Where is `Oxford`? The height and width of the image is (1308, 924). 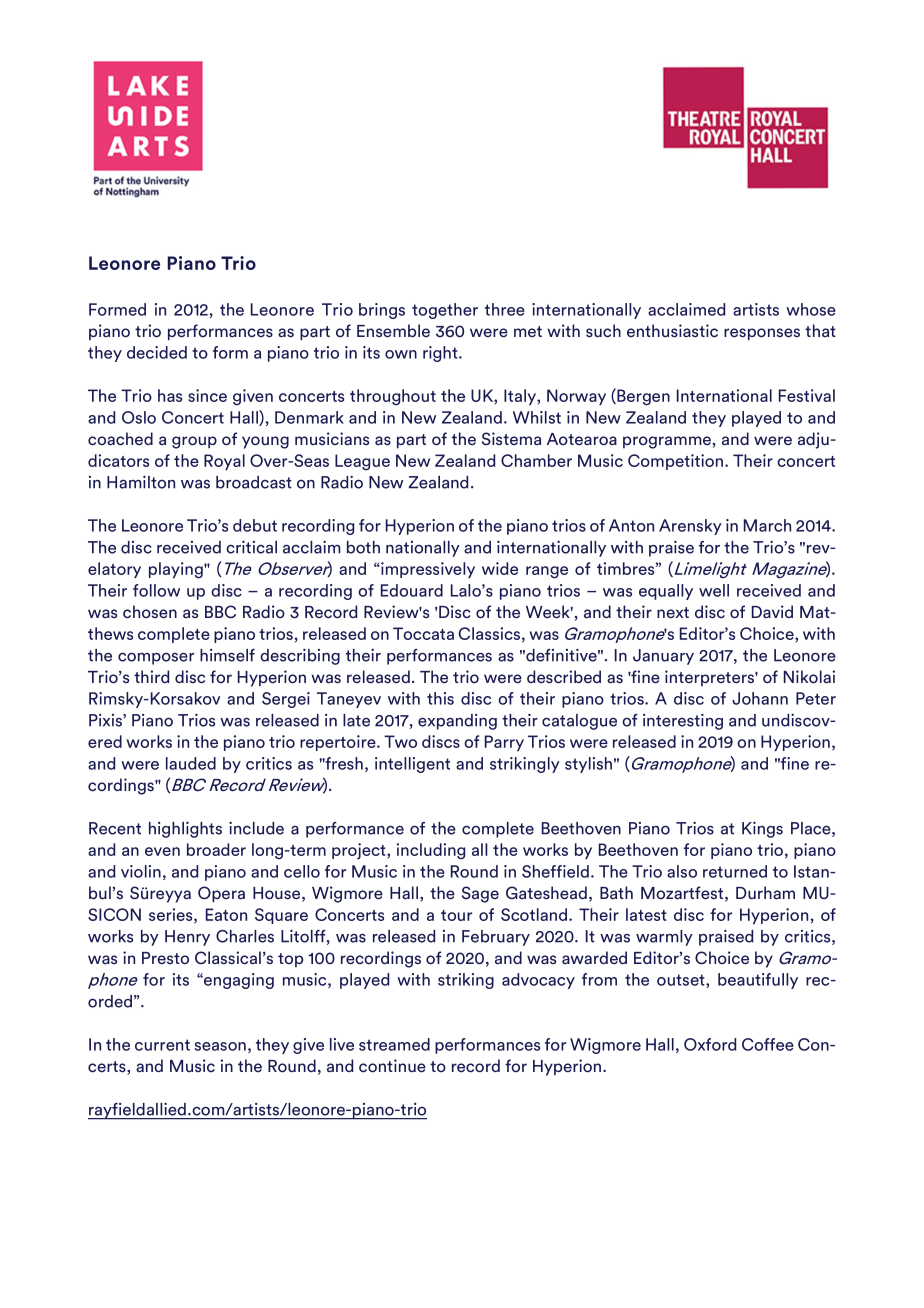
Oxford is located at coordinates (710, 1044).
